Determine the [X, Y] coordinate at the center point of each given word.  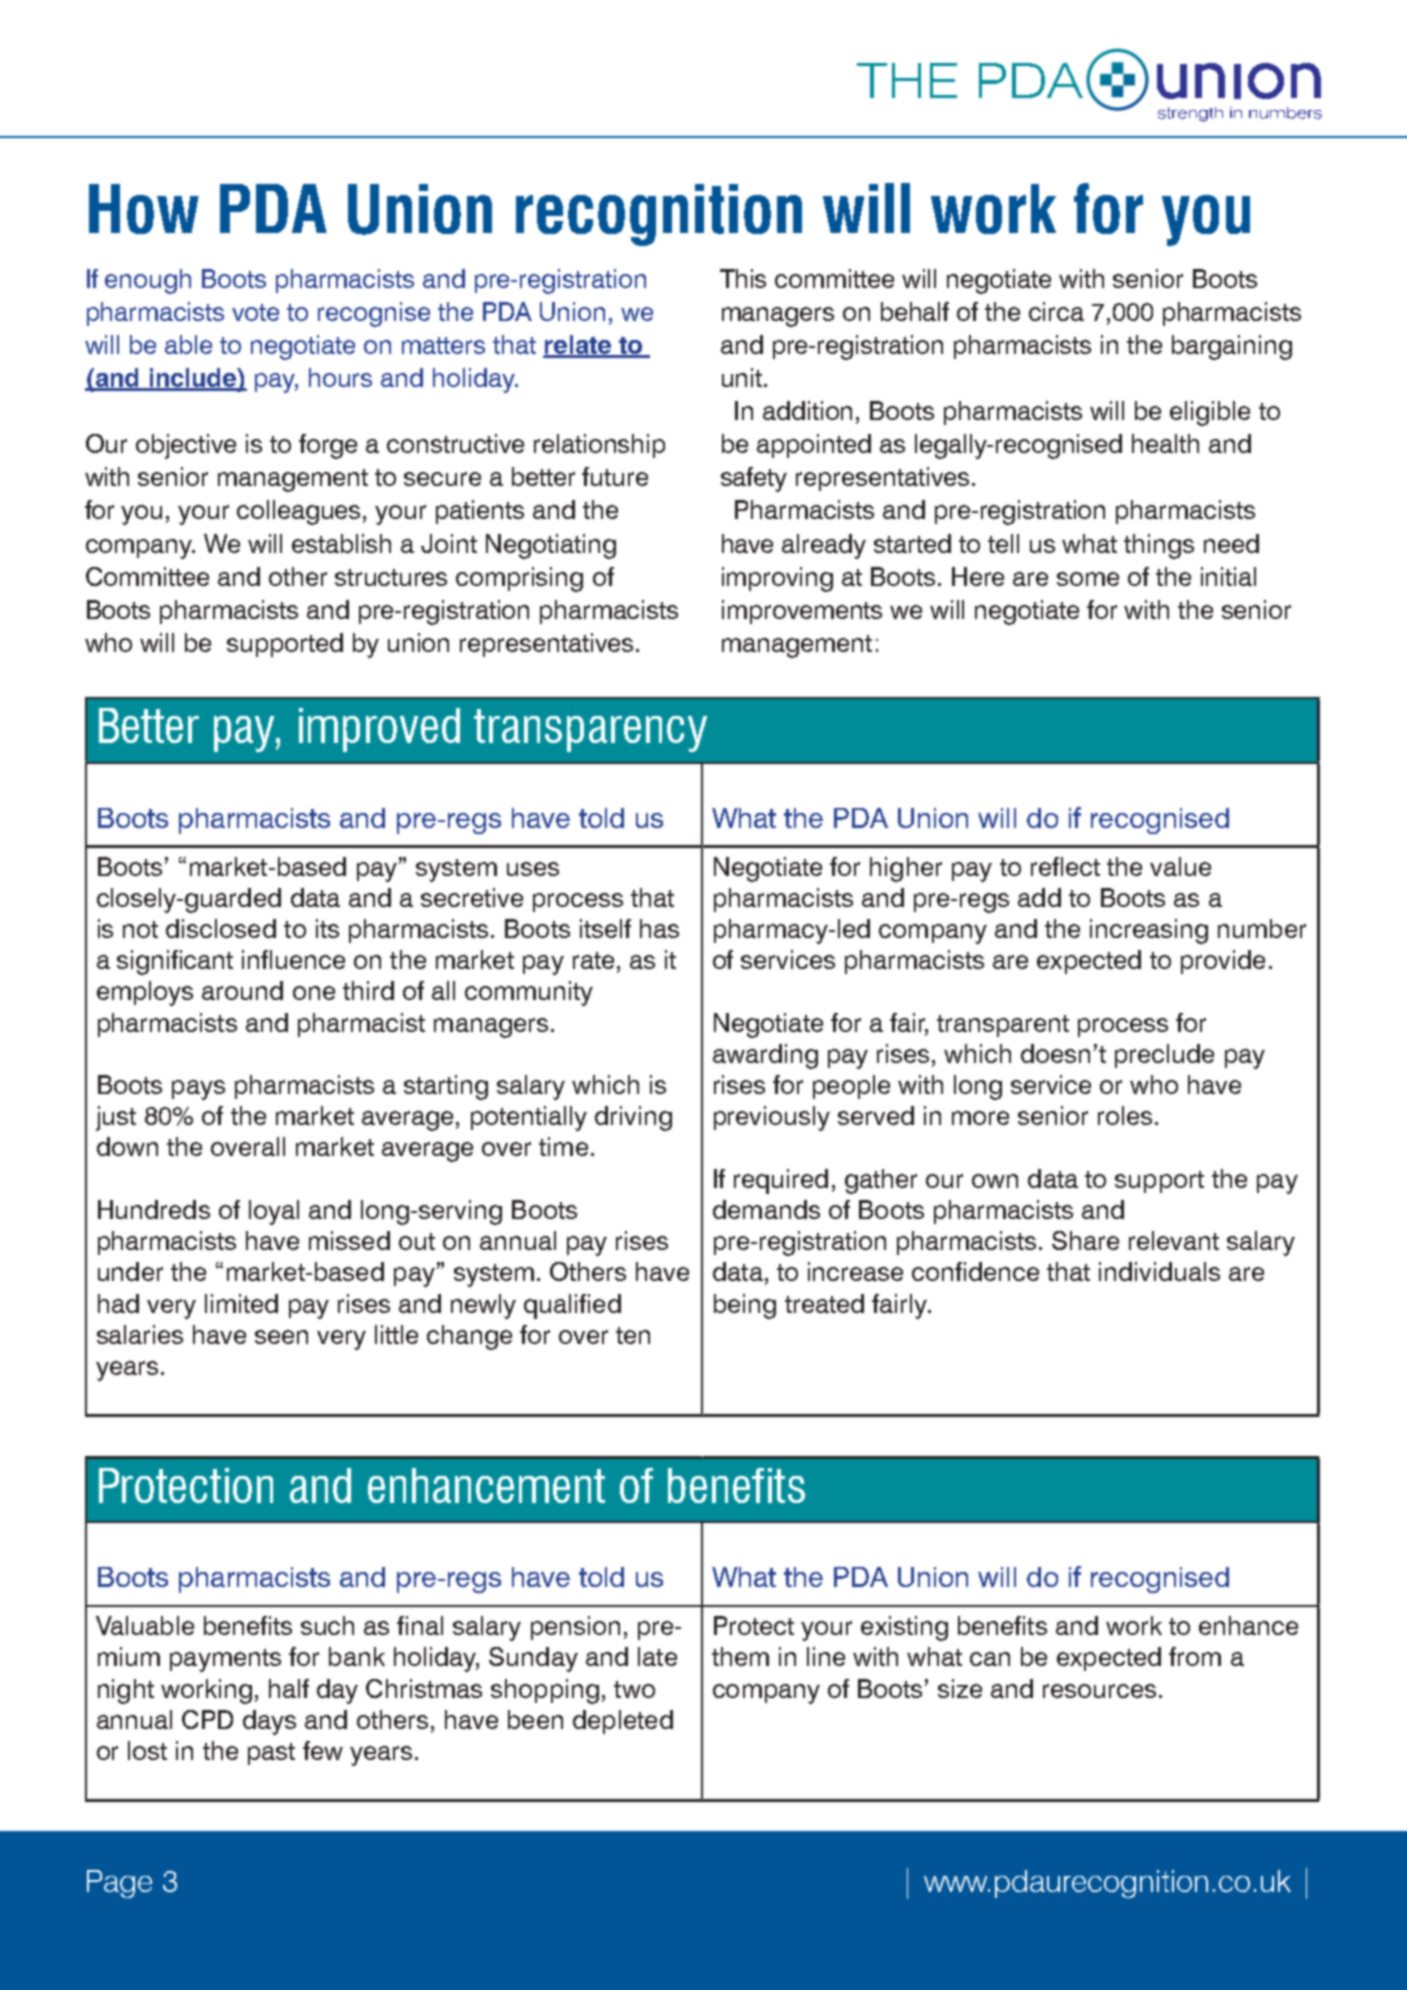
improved [379, 730]
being [745, 1306]
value [1180, 866]
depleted [623, 1722]
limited [241, 1303]
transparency [590, 730]
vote [255, 312]
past [271, 1754]
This [743, 278]
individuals [1159, 1271]
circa [1056, 311]
